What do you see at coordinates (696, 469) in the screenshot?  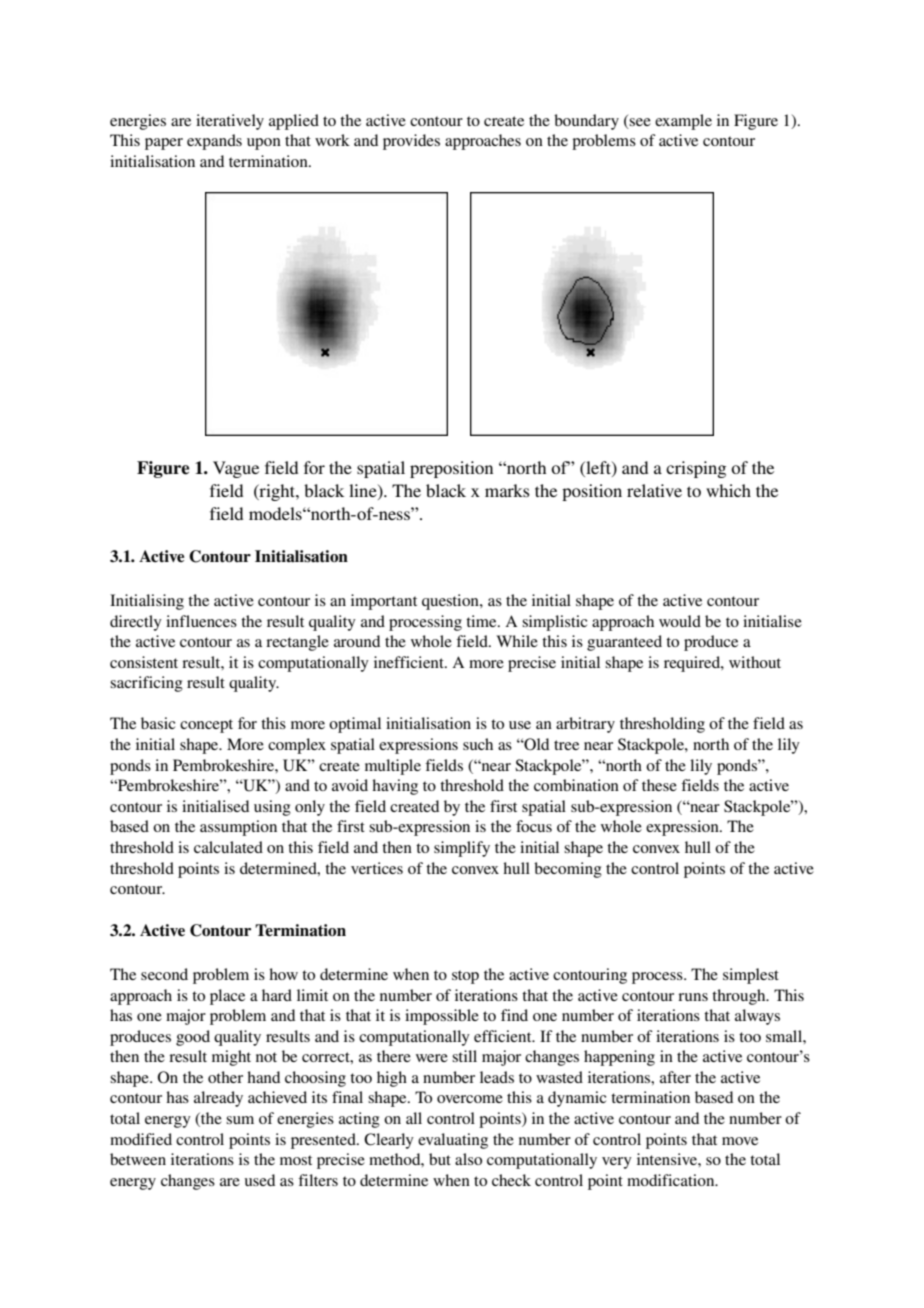 I see `crisping` at bounding box center [696, 469].
